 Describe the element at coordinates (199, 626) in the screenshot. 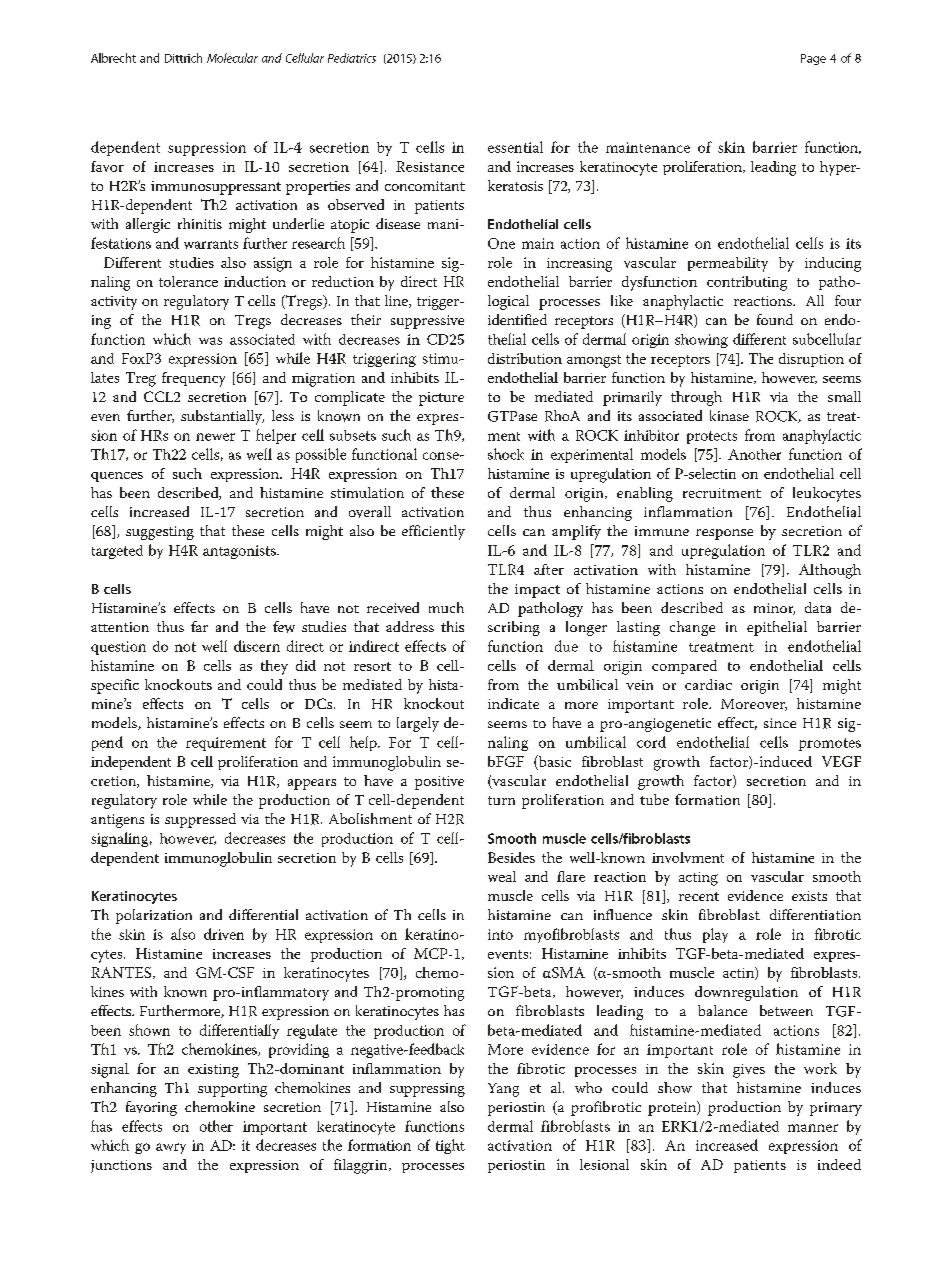

I see `far` at that location.
